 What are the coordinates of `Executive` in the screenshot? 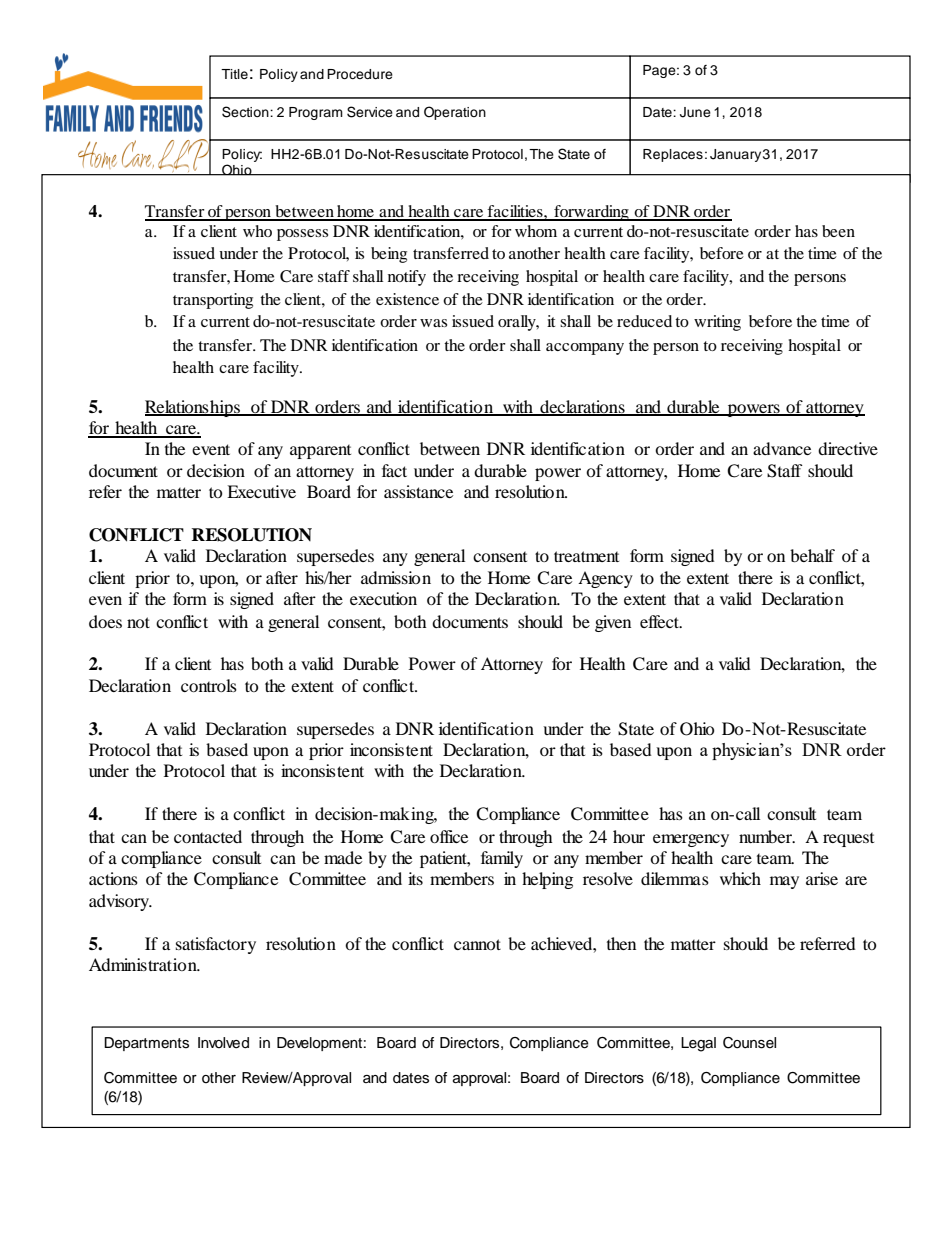 It's located at (261, 491).
